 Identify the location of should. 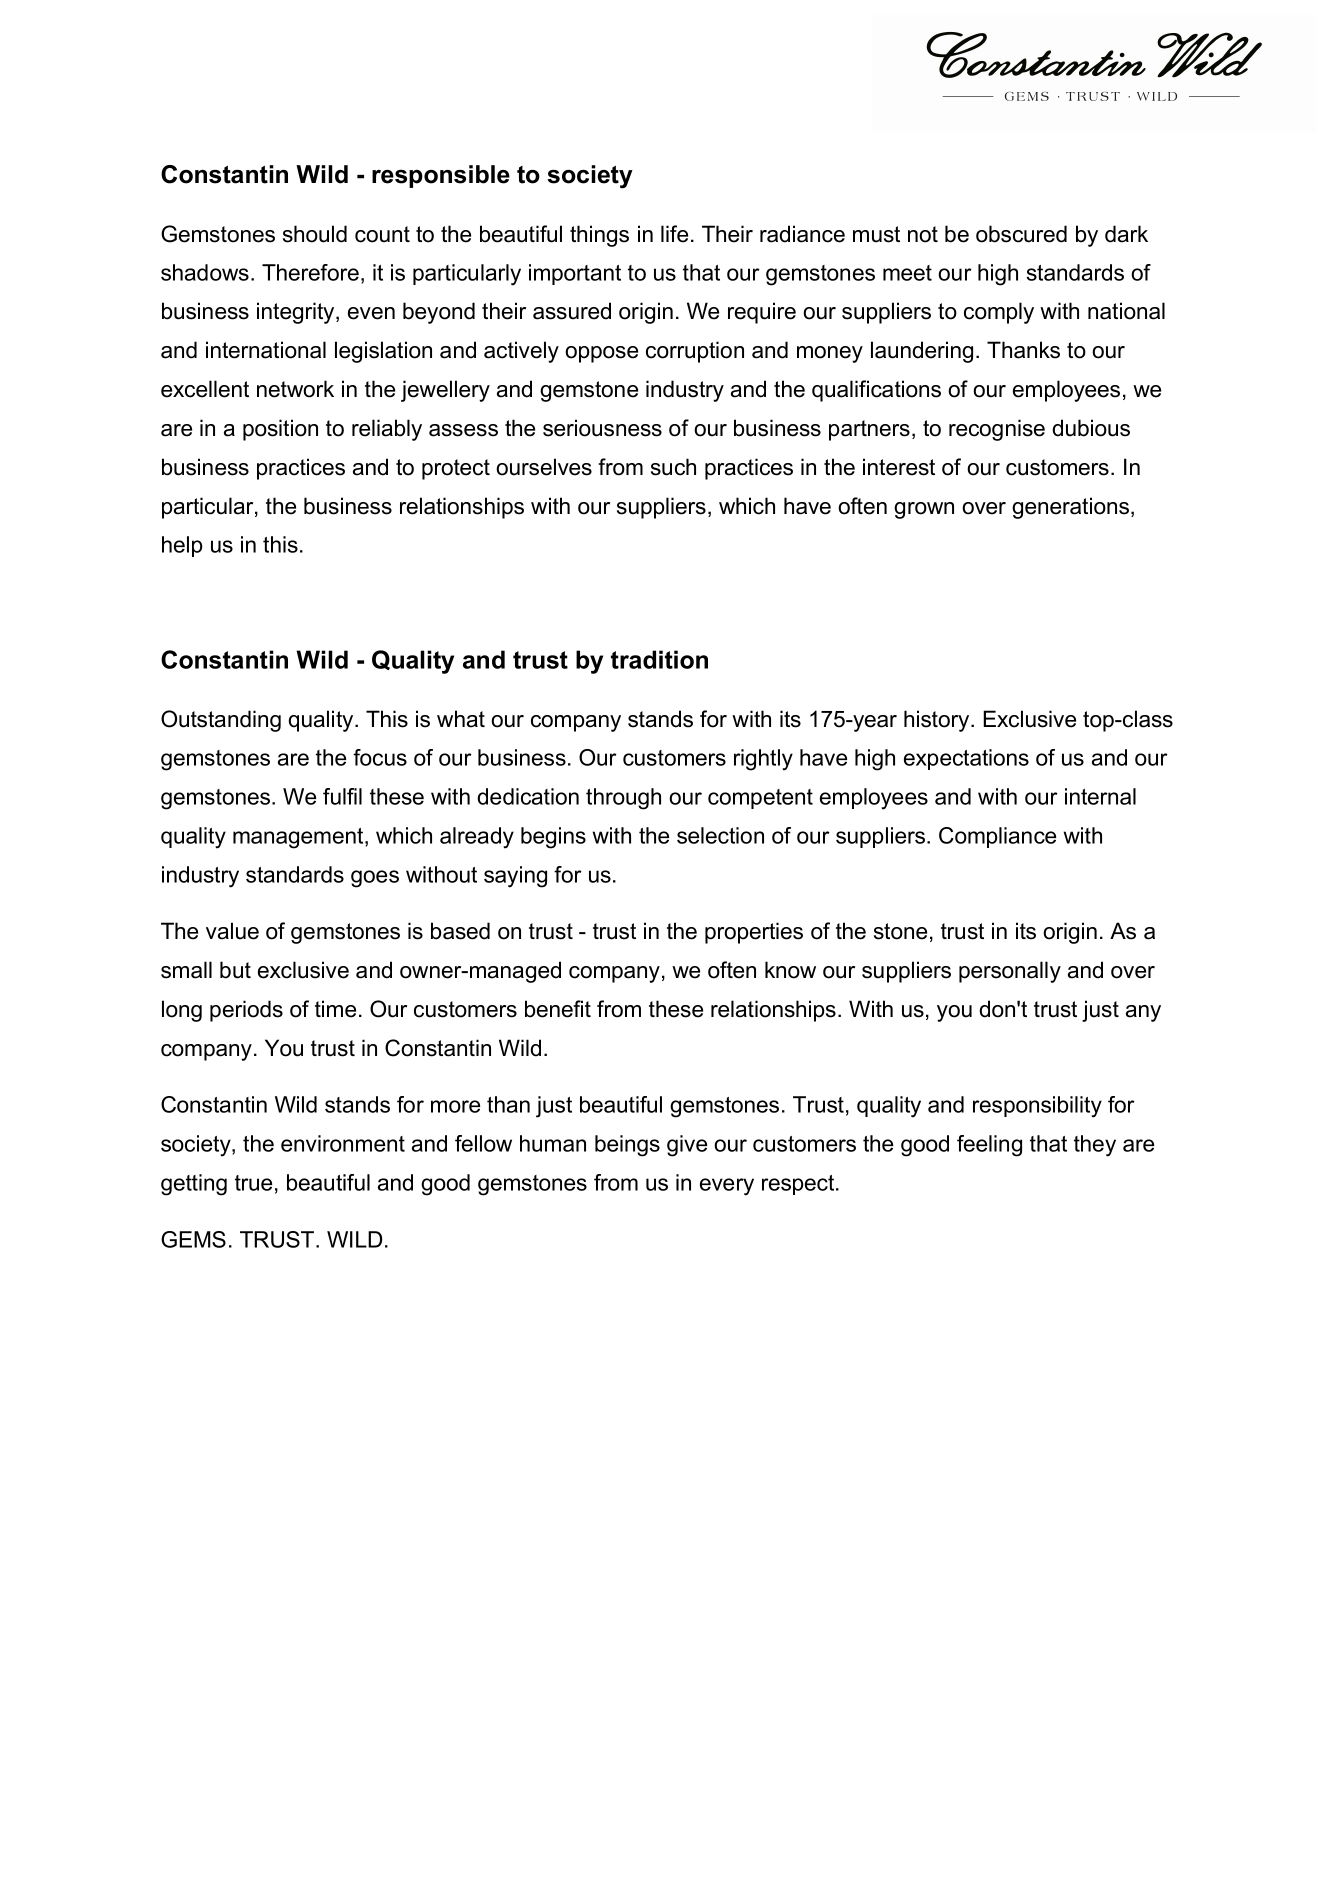
(315, 234).
